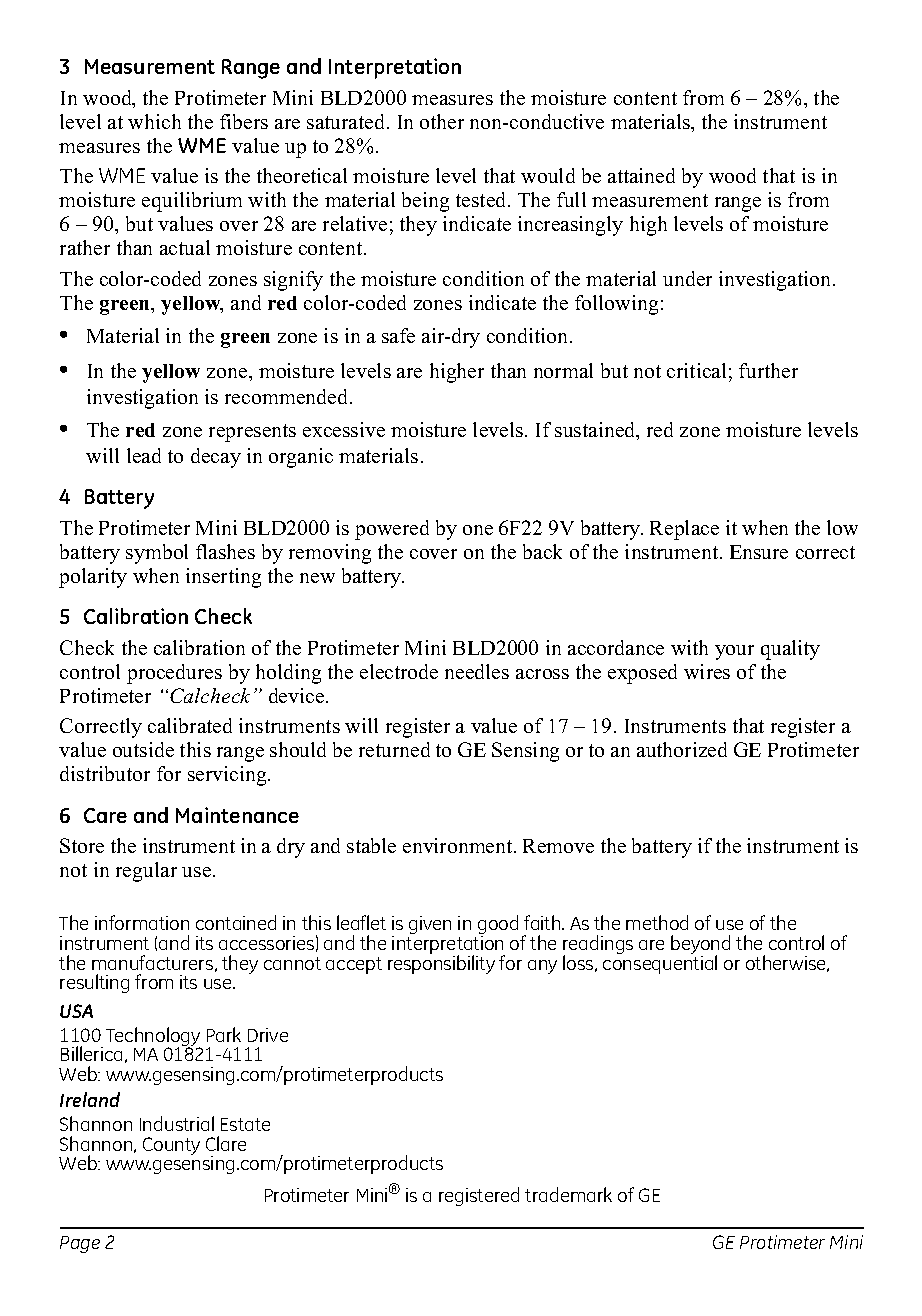 The width and height of the image is (922, 1316). What do you see at coordinates (682, 749) in the image?
I see `authorized` at bounding box center [682, 749].
